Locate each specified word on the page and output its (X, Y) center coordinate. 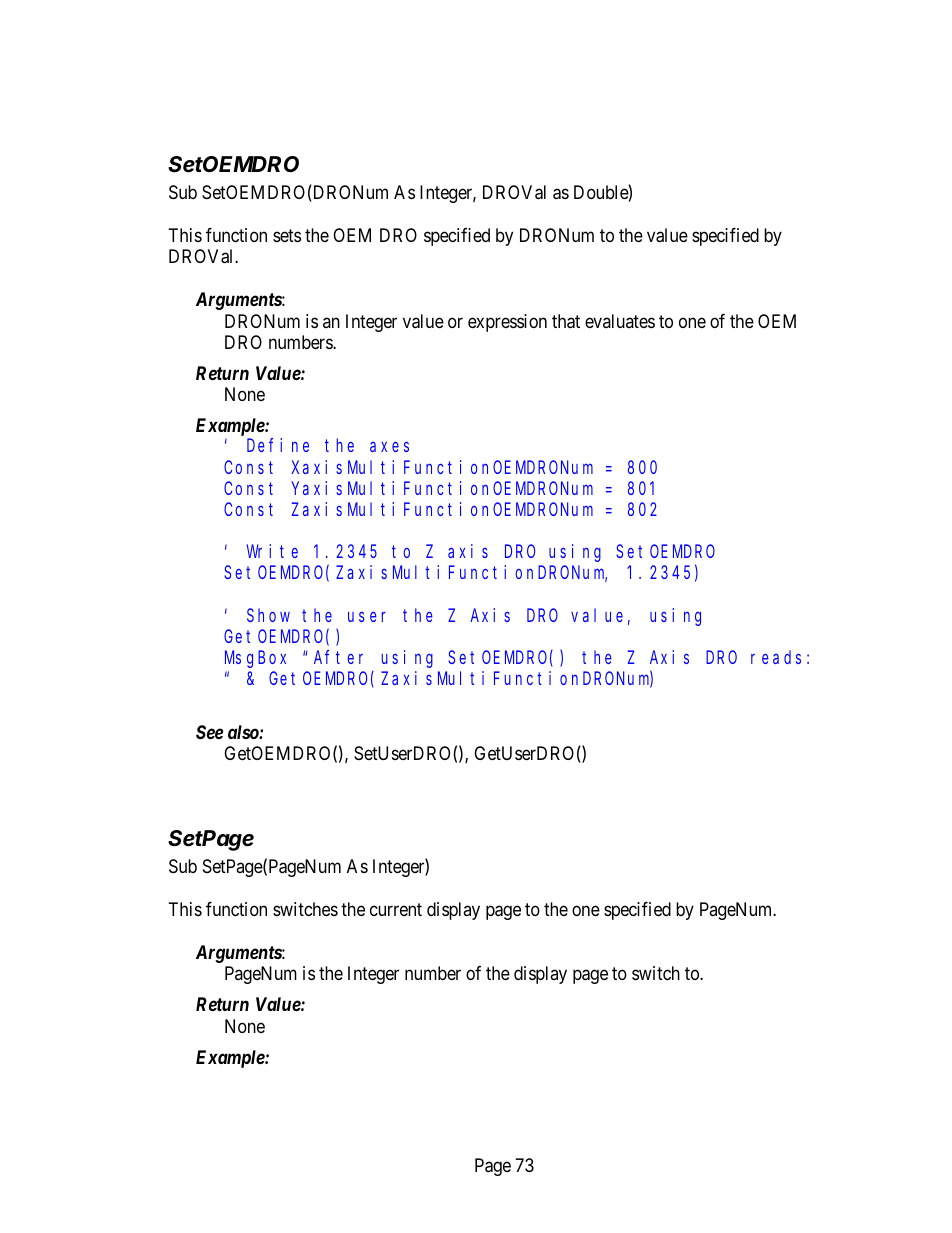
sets (287, 235)
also (244, 732)
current (396, 909)
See (209, 732)
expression (507, 323)
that (566, 321)
